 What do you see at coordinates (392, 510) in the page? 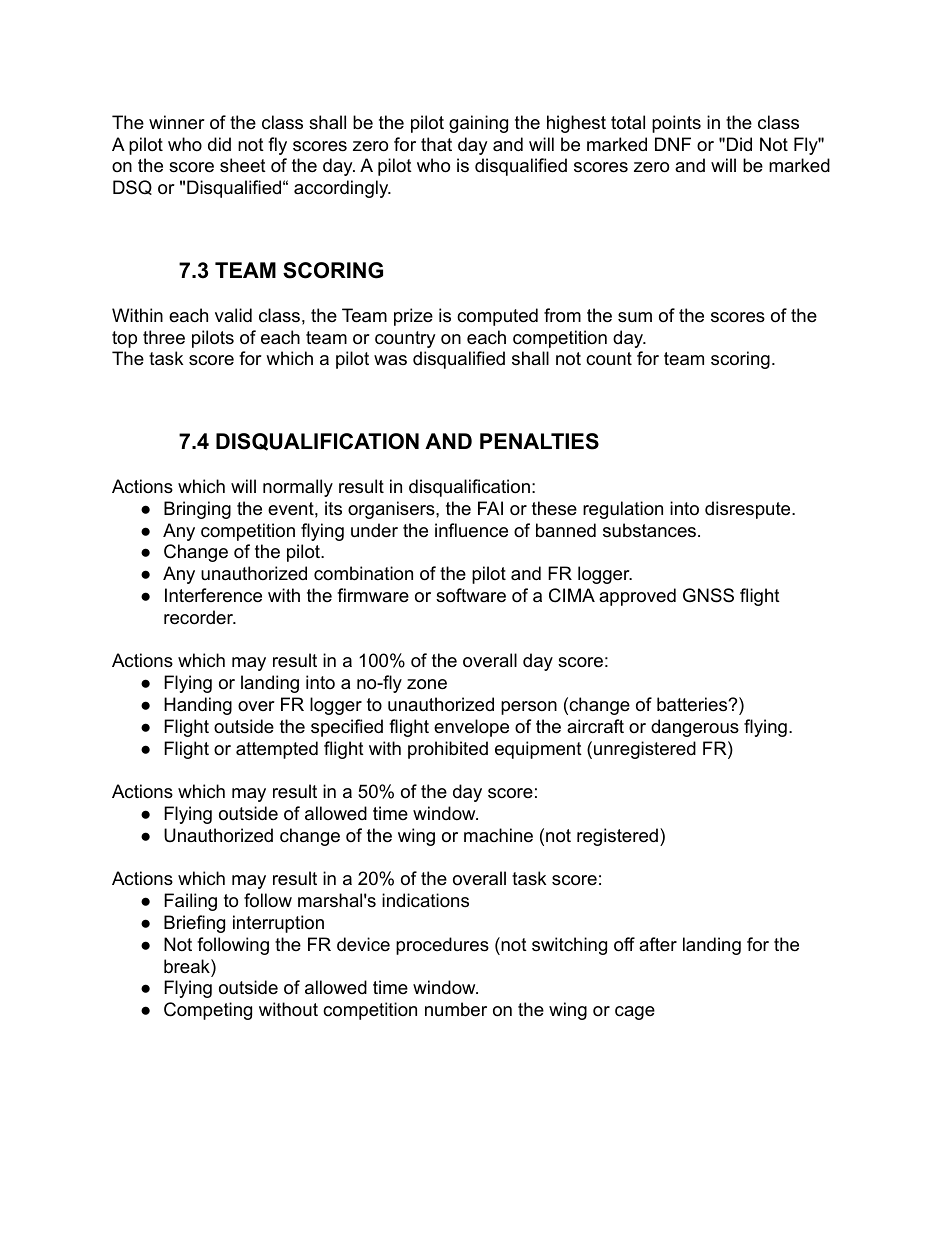
I see `organisers` at bounding box center [392, 510].
